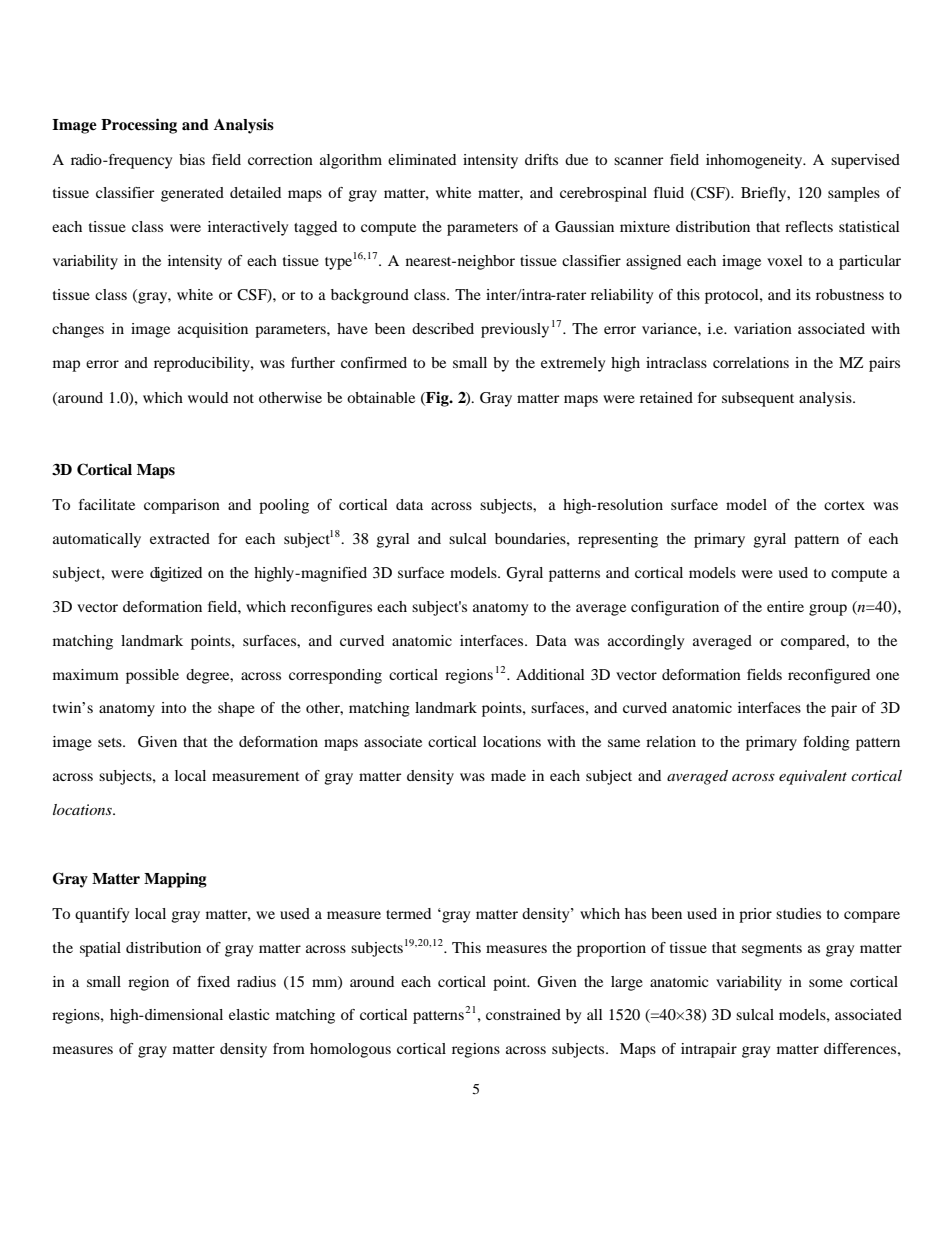 The width and height of the screenshot is (952, 1233). Describe the element at coordinates (176, 574) in the screenshot. I see `digitized` at that location.
